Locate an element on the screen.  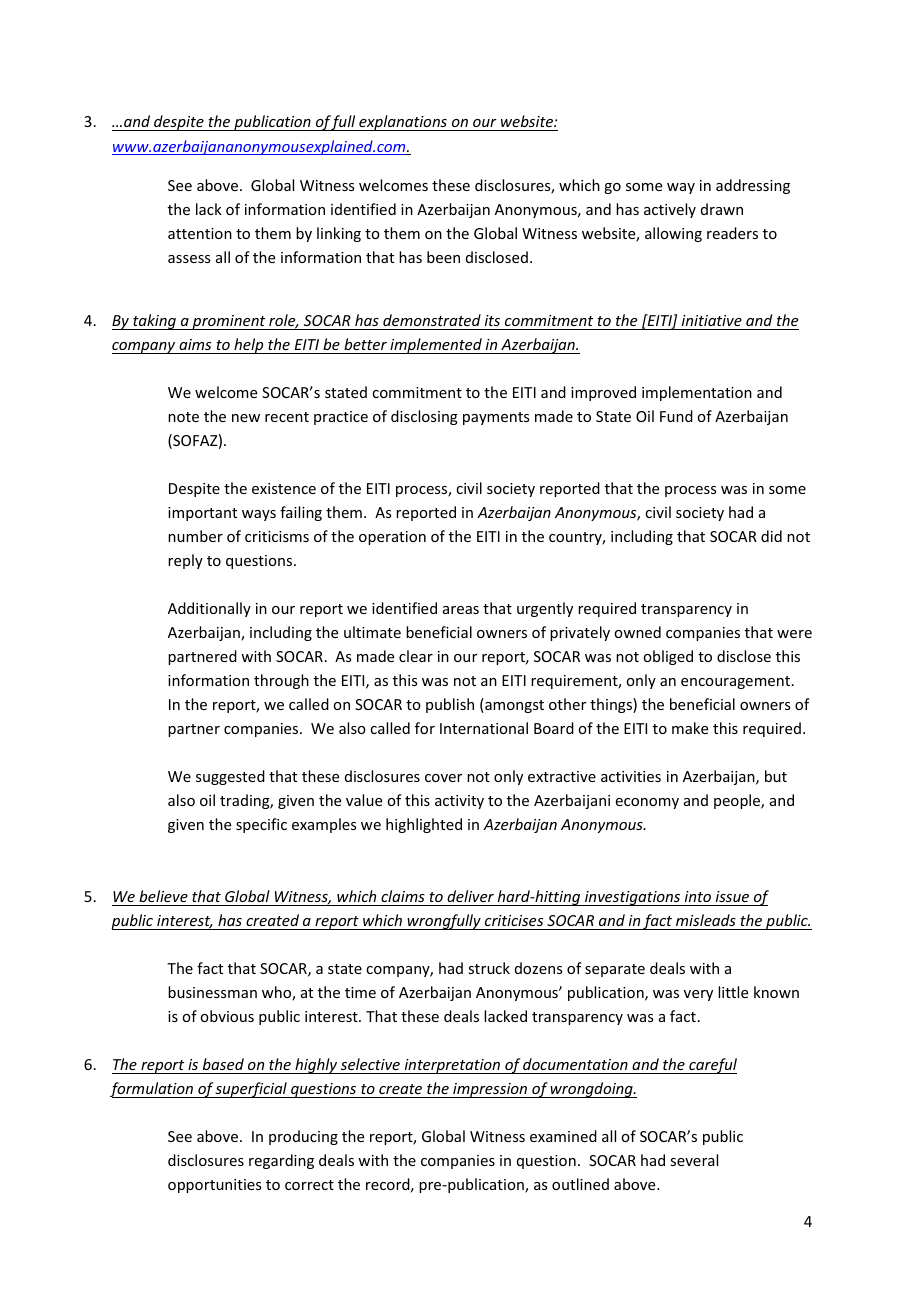
impression is located at coordinates (490, 1090).
